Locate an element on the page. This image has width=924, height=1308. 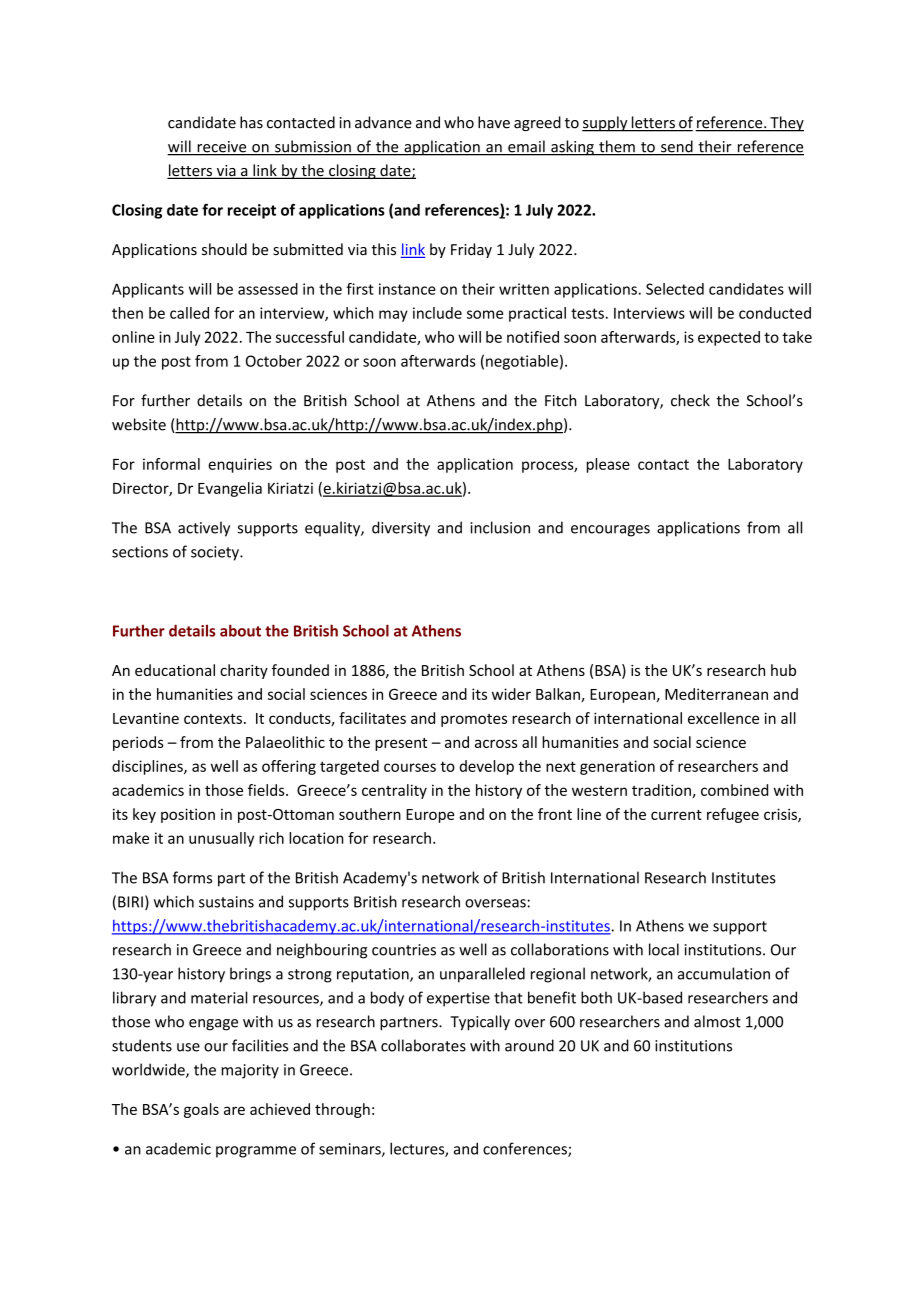
Mediterranean is located at coordinates (716, 694).
